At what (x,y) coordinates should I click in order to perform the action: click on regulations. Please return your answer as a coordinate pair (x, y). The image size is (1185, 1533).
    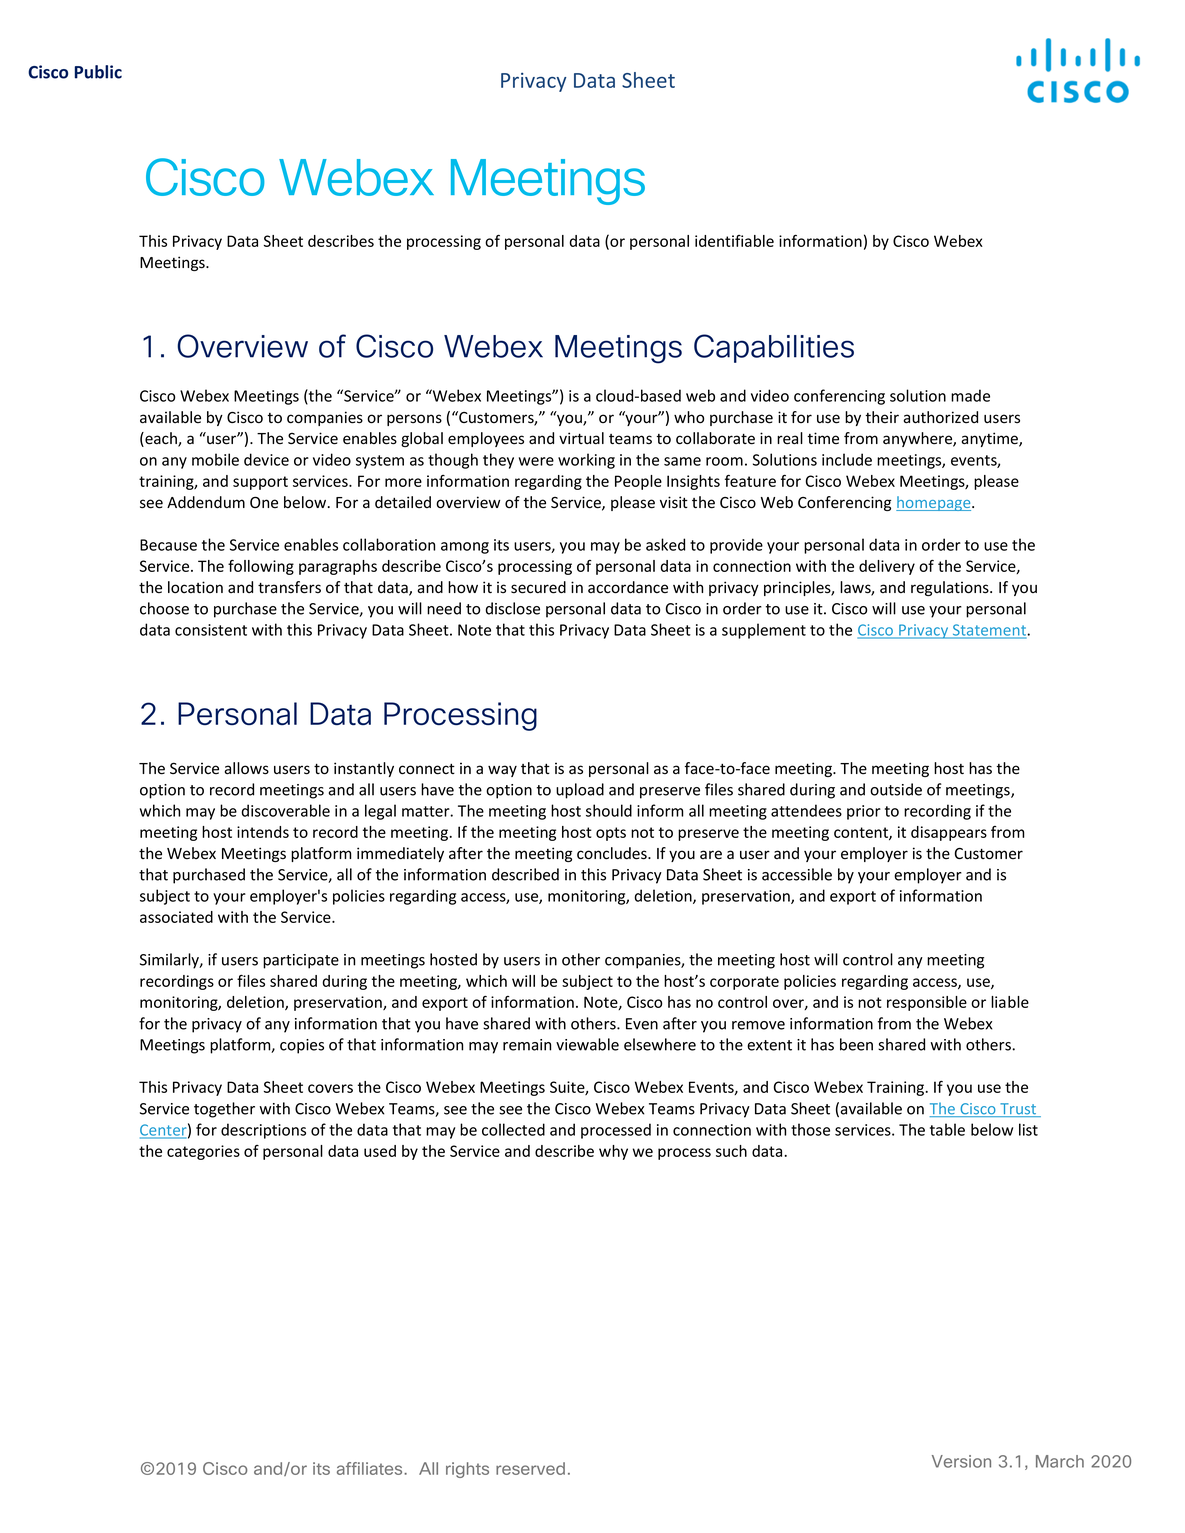
    Looking at the image, I should click on (951, 588).
